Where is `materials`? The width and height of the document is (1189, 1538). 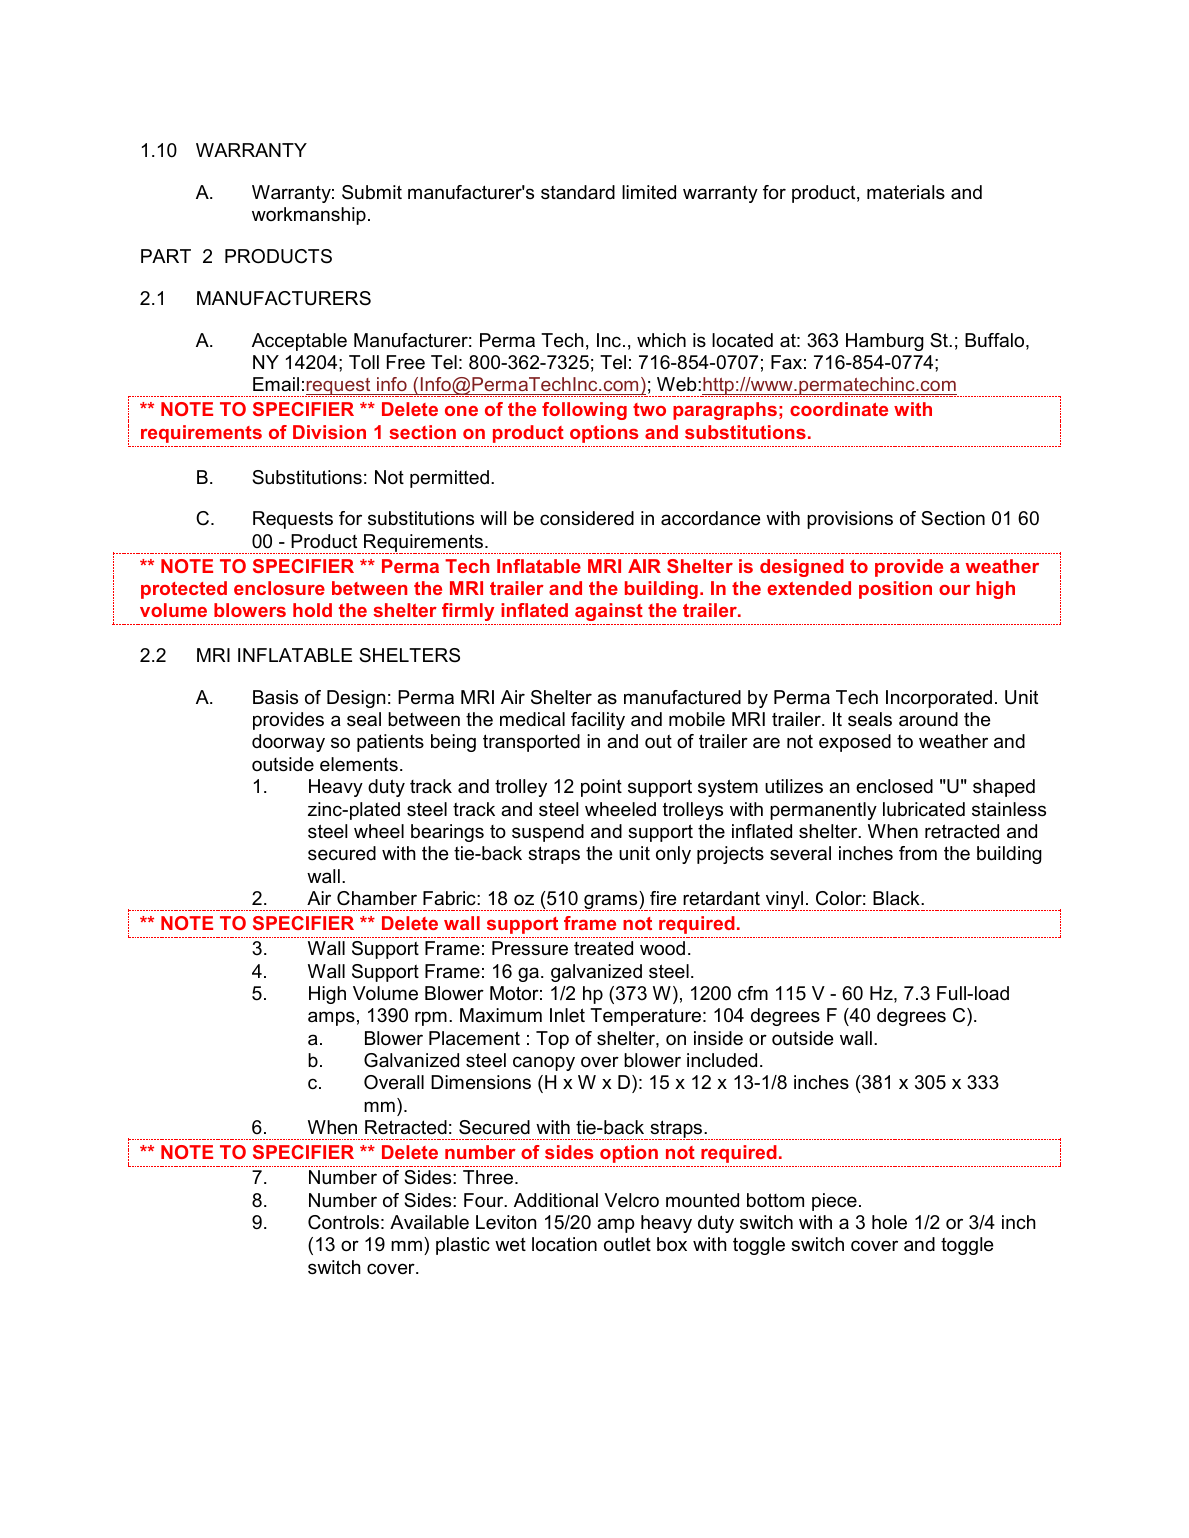
materials is located at coordinates (906, 192).
